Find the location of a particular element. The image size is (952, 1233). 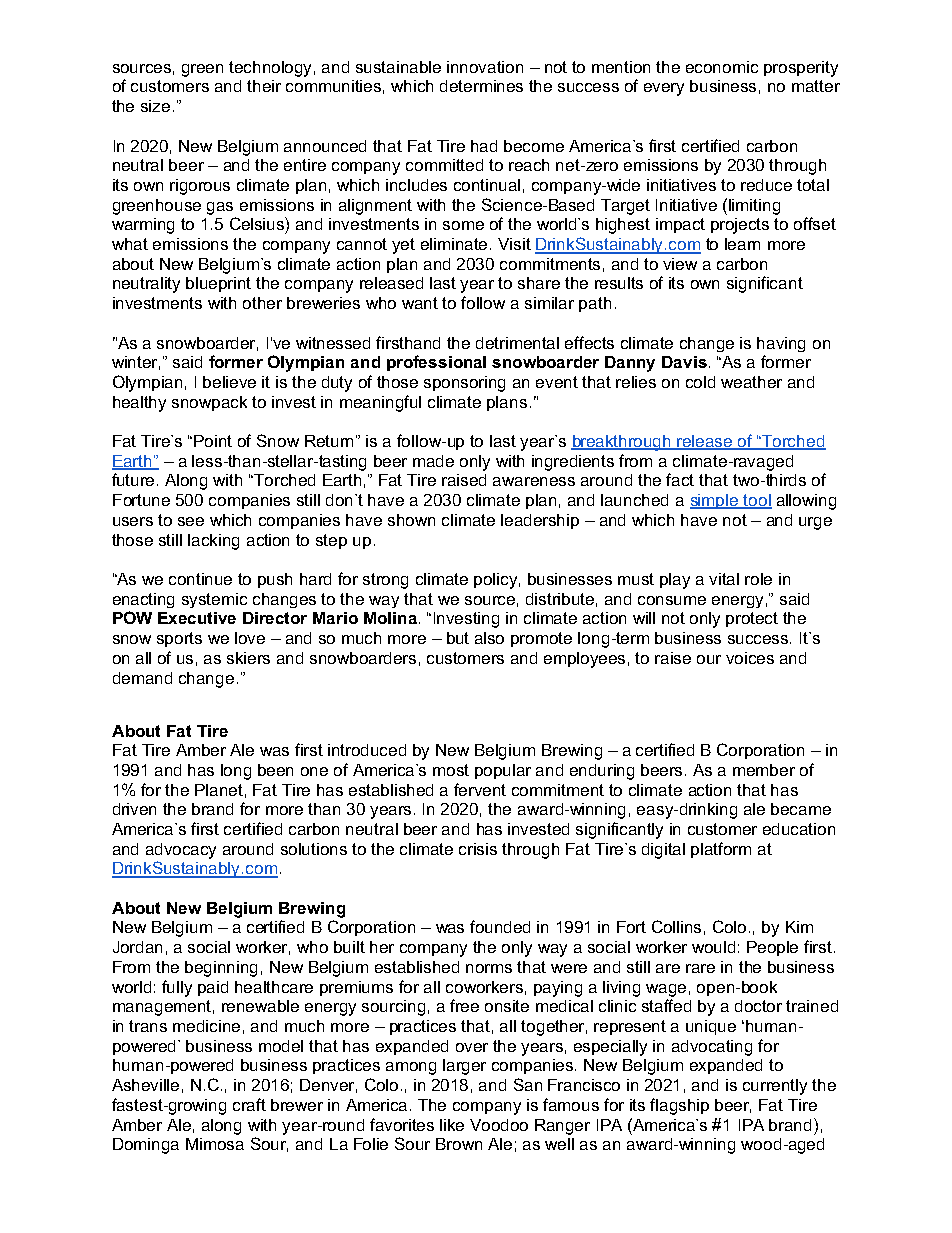

believe is located at coordinates (229, 382).
